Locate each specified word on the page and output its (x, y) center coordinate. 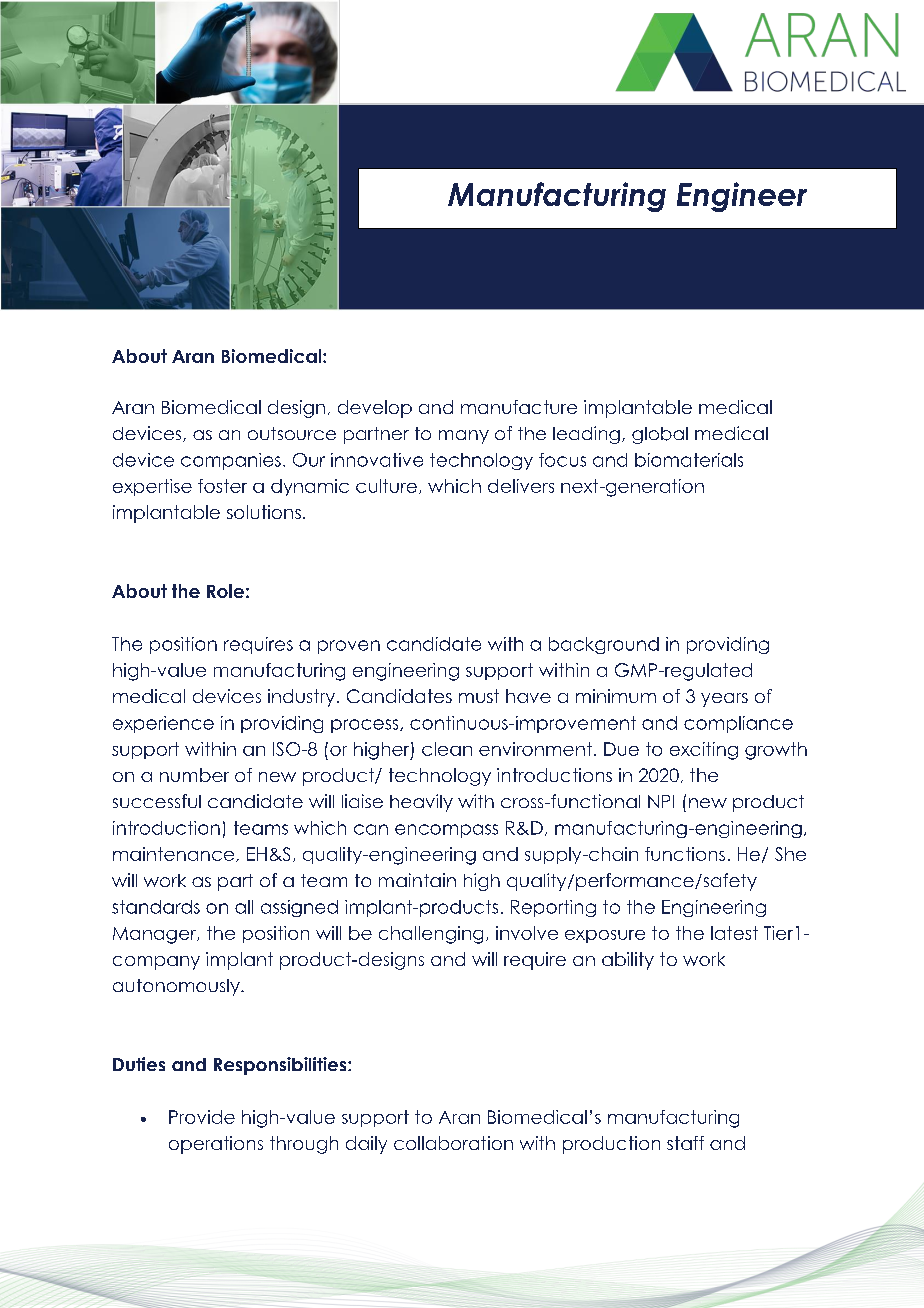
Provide (202, 1117)
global (660, 435)
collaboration (453, 1143)
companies (231, 461)
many (464, 437)
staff (685, 1143)
